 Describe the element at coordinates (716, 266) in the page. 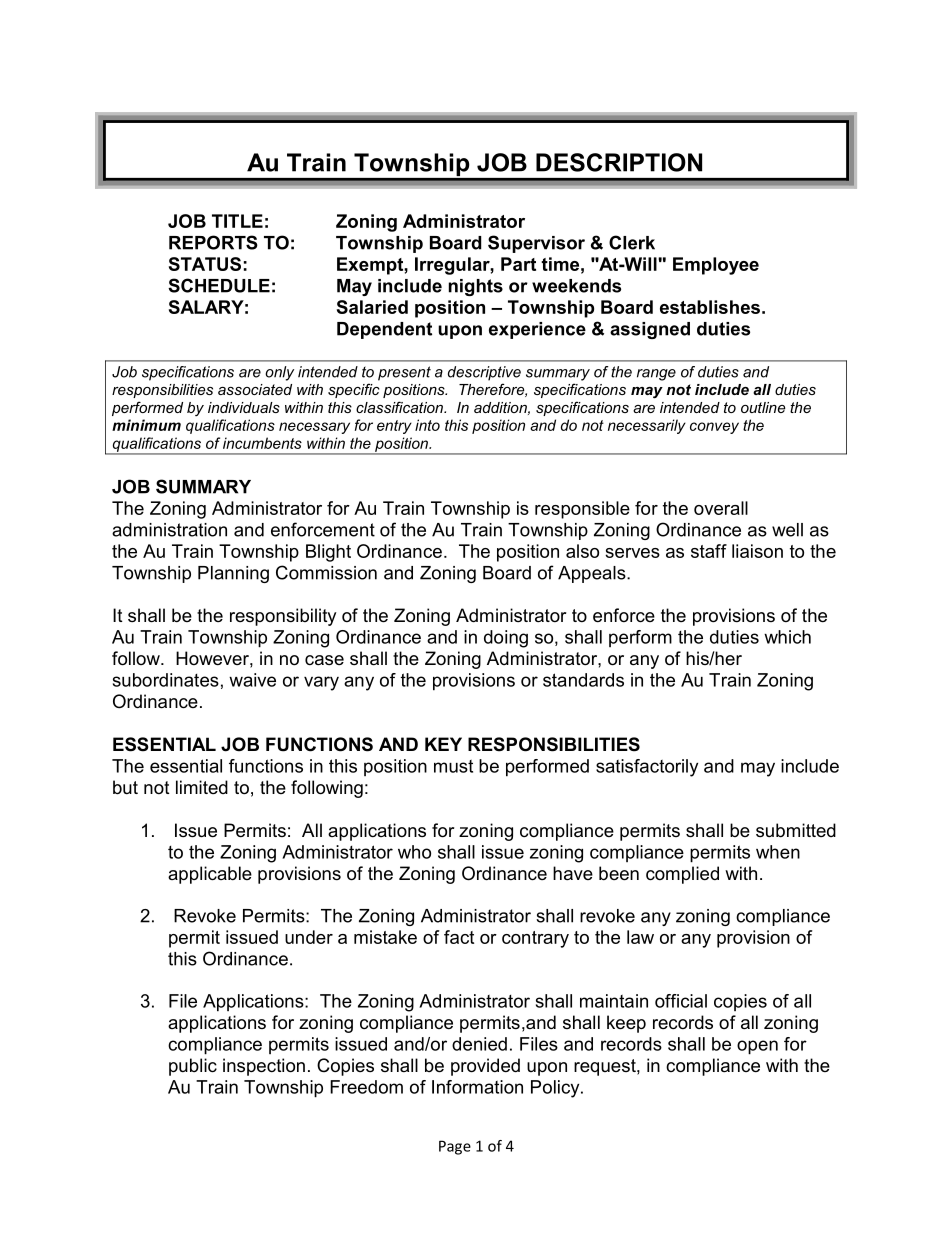

I see `Employee` at that location.
